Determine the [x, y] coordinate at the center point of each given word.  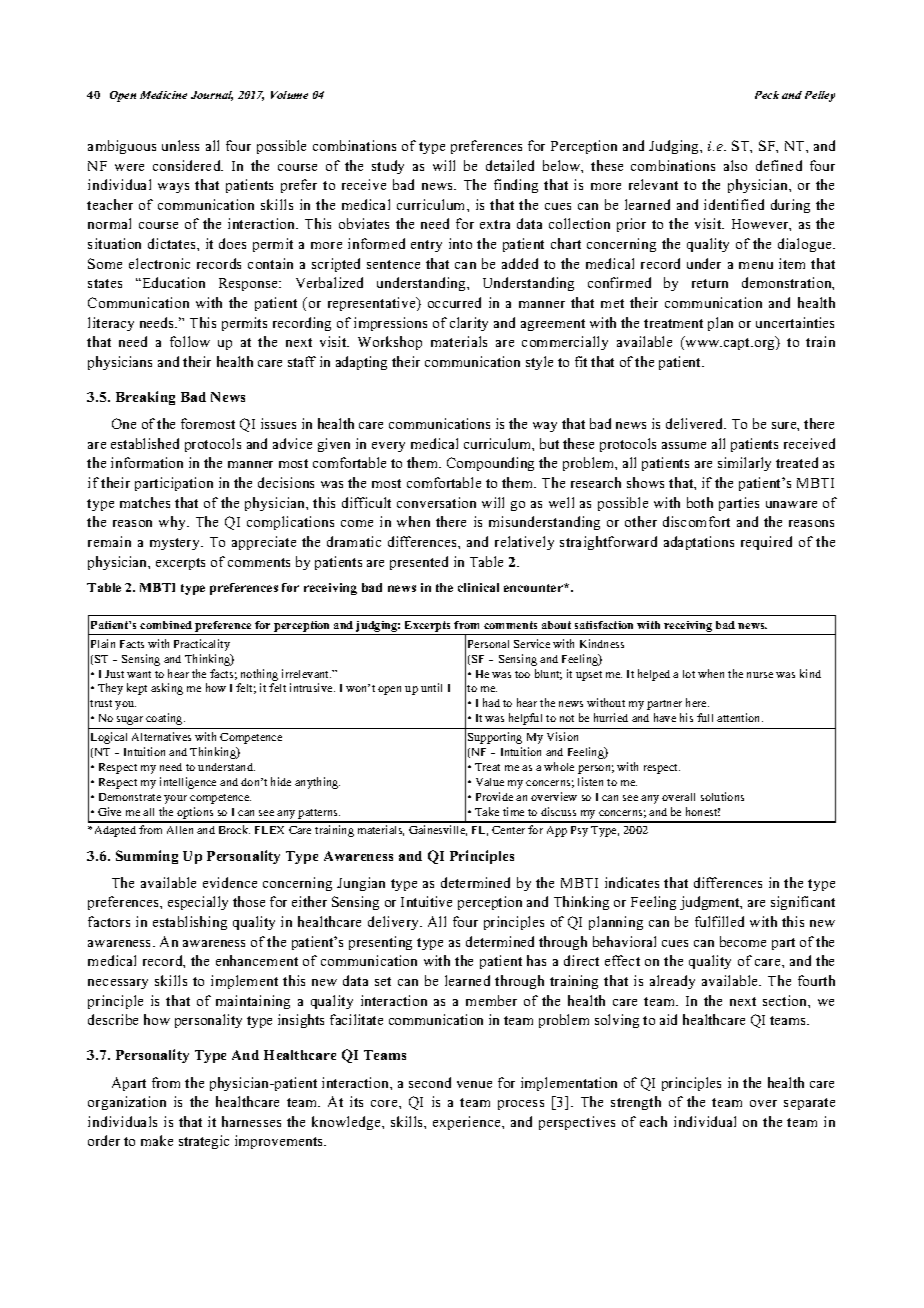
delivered [696, 423]
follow [190, 341]
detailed [510, 165]
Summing [147, 857]
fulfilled [719, 921]
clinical [478, 587]
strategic [204, 1142]
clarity [469, 324]
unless [180, 145]
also [735, 165]
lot [689, 674]
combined [166, 625]
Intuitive [426, 901]
